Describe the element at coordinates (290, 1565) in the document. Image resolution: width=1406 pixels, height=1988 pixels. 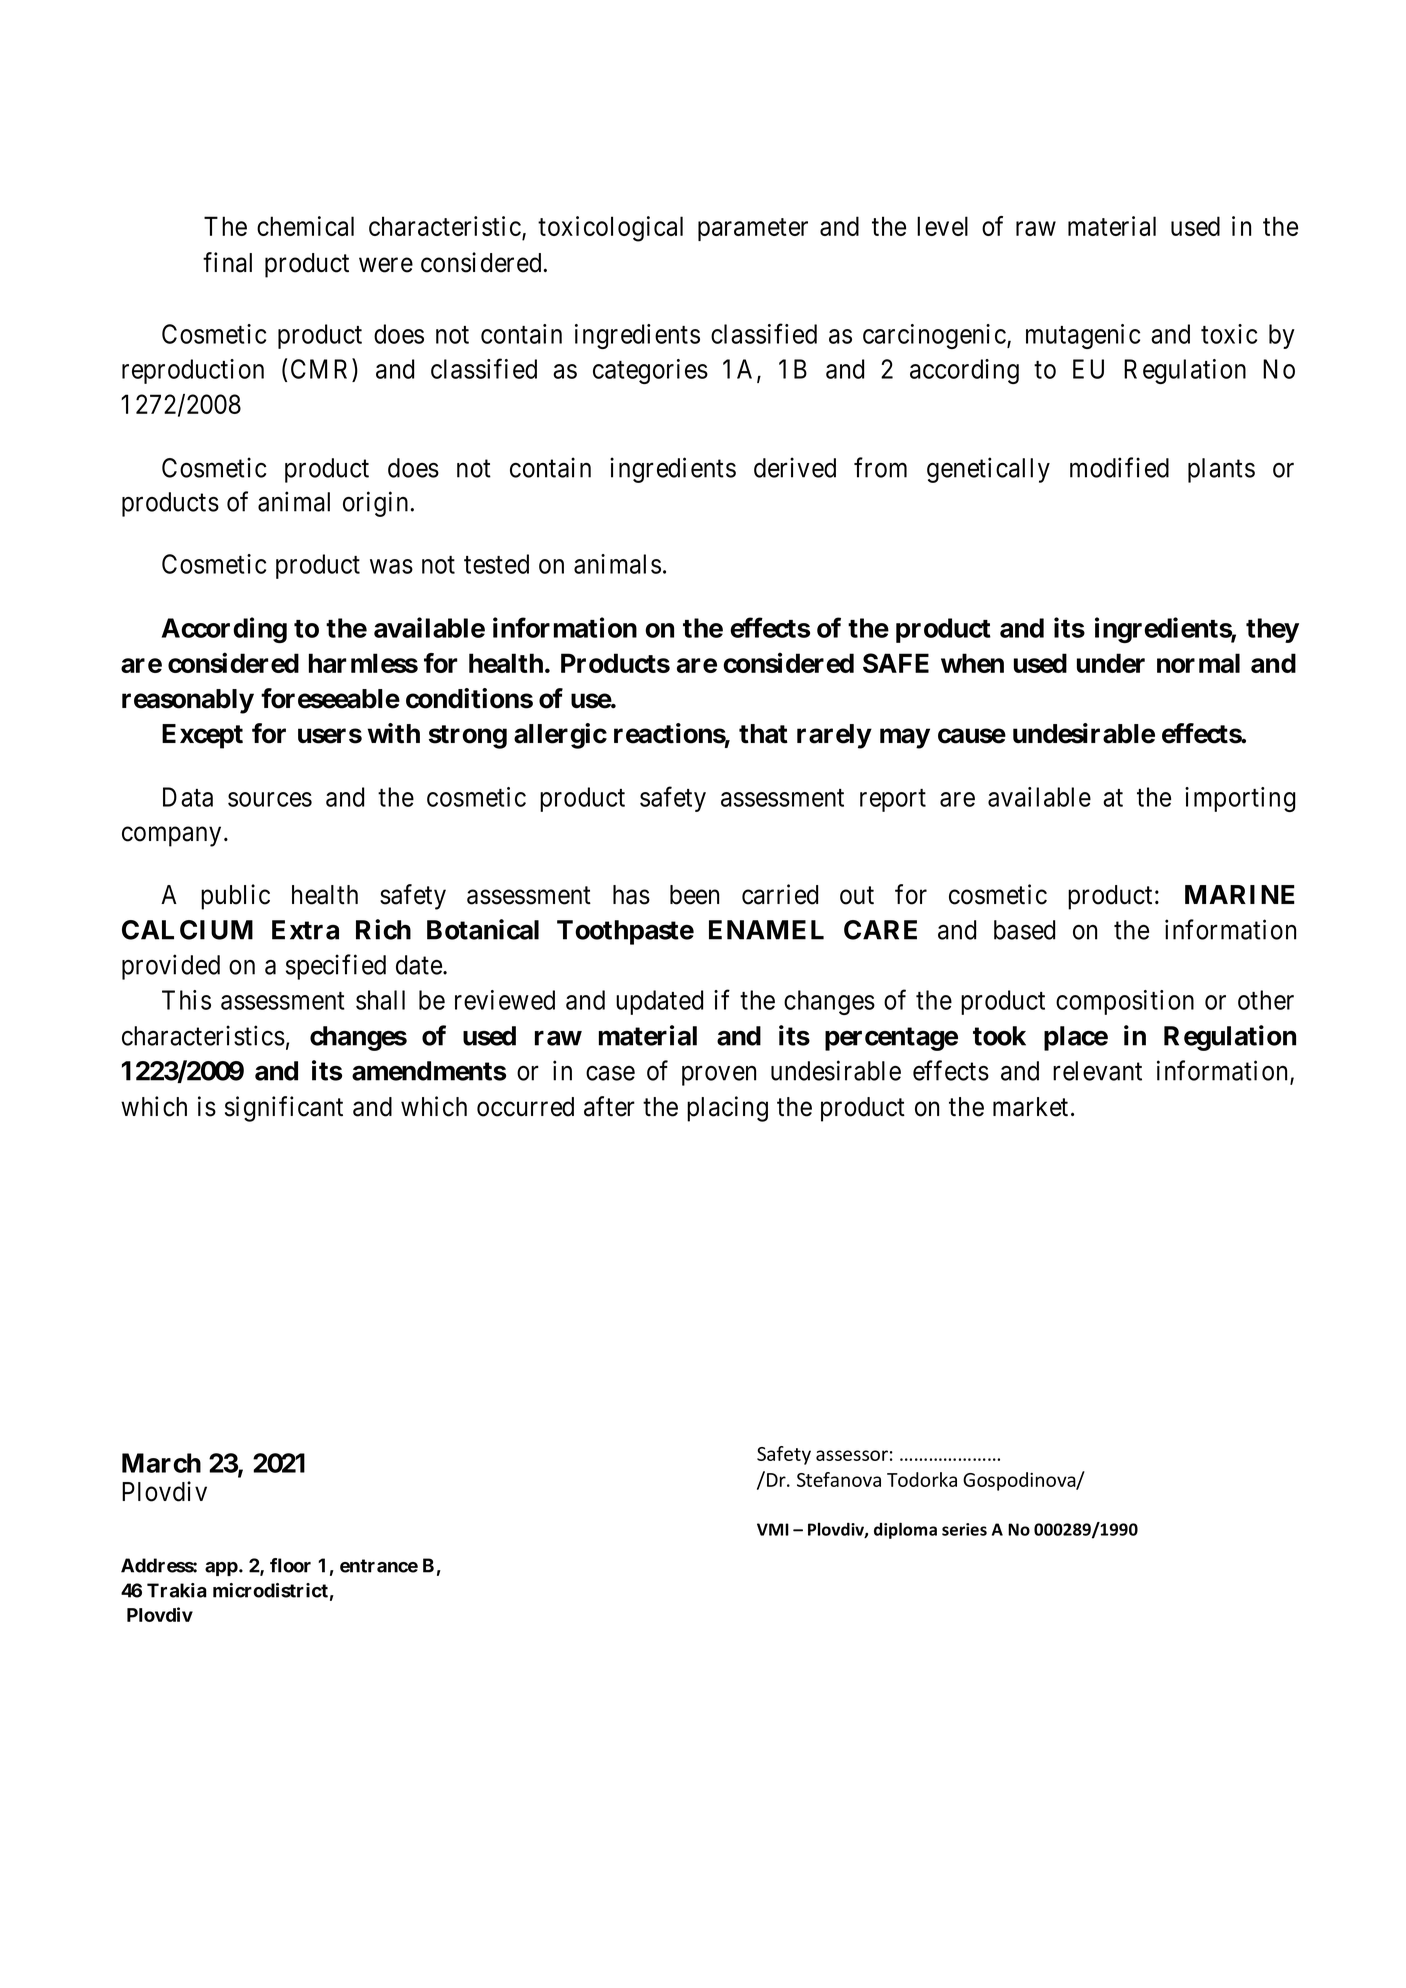
I see `floor` at that location.
